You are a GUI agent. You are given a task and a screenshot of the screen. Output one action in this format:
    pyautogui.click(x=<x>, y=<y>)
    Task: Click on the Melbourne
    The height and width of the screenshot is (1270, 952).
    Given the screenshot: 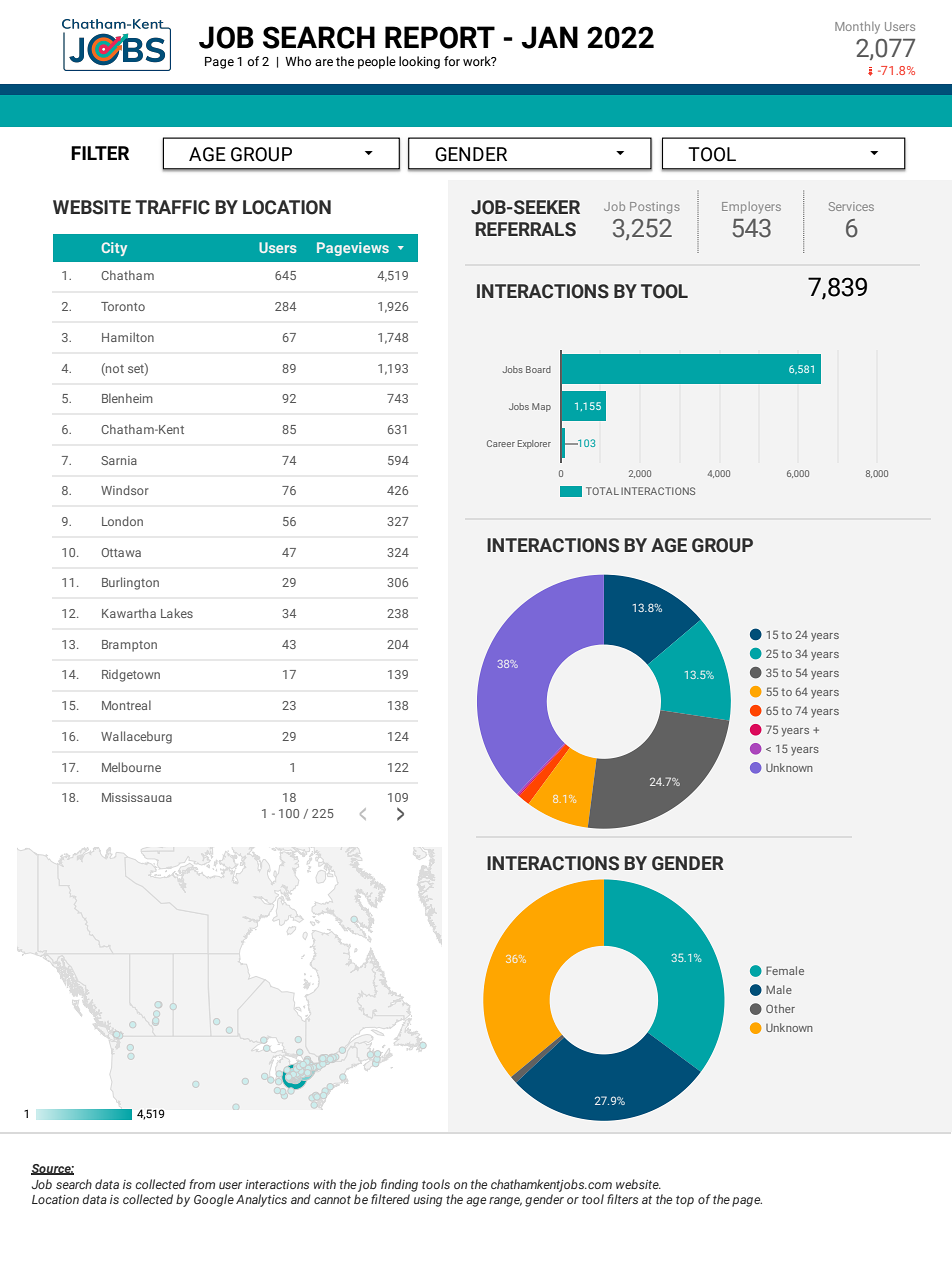 What is the action you would take?
    pyautogui.click(x=131, y=767)
